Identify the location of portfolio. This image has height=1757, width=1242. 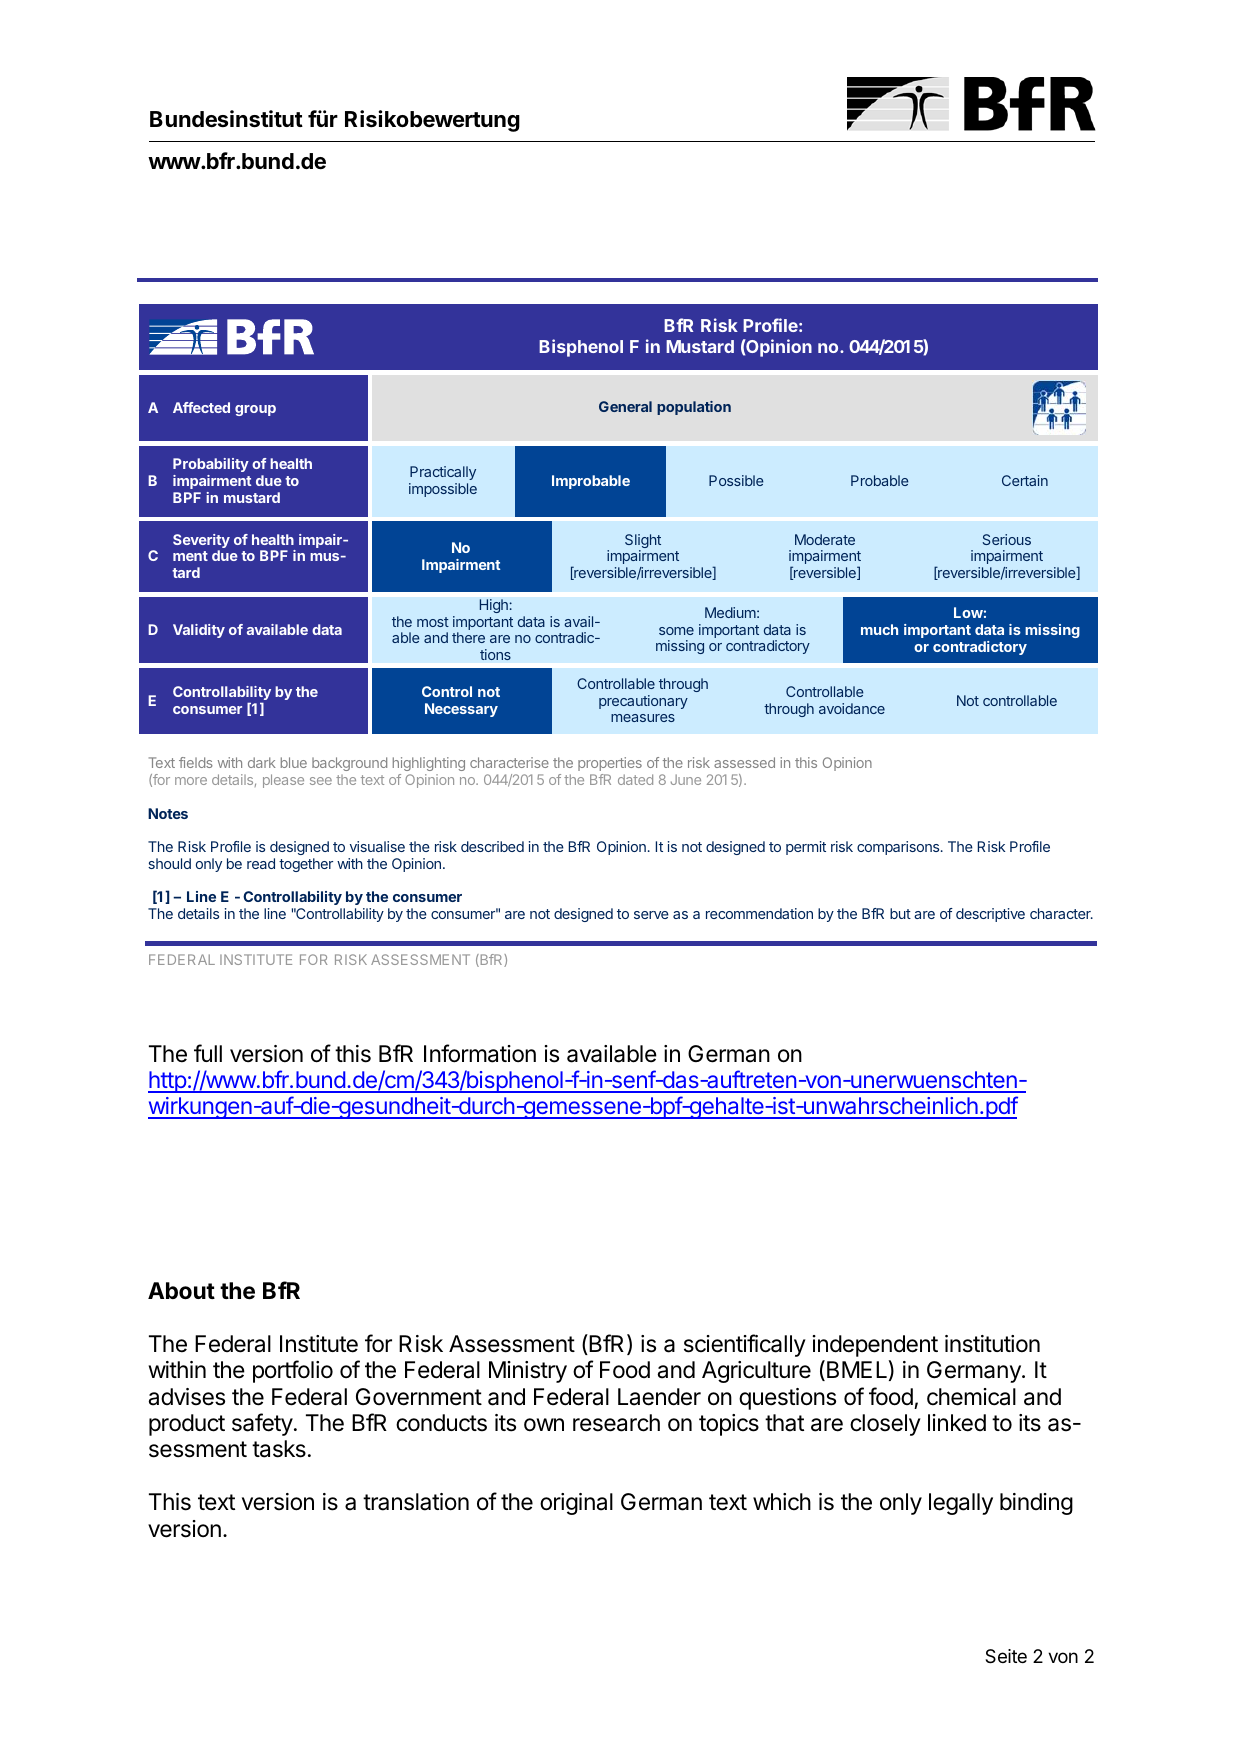
(293, 1371).
